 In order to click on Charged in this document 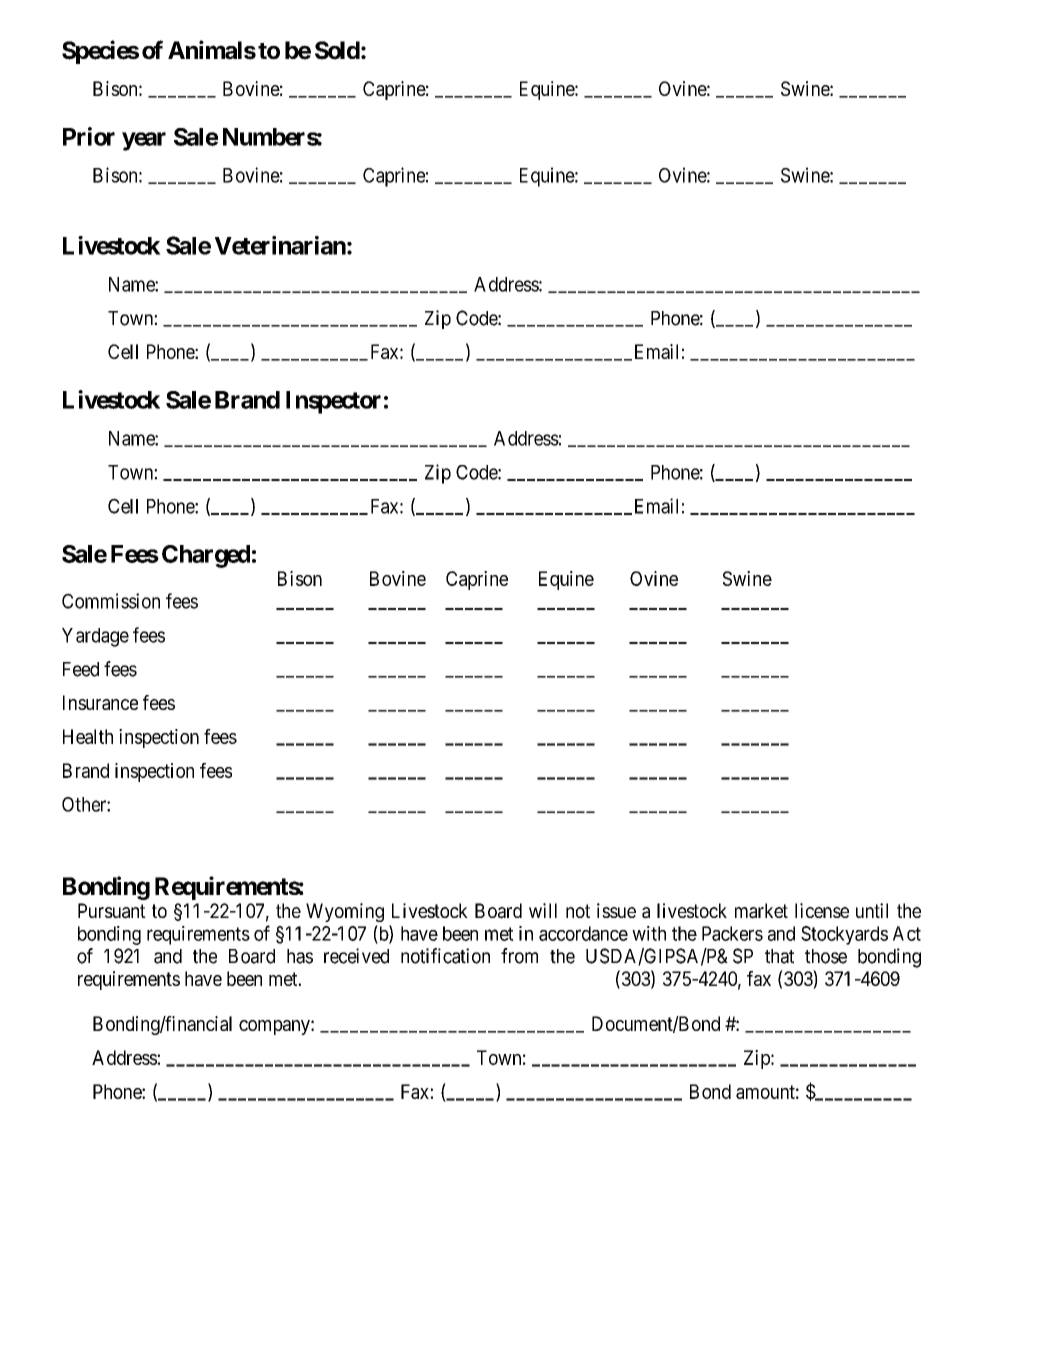, I will do `click(206, 556)`.
